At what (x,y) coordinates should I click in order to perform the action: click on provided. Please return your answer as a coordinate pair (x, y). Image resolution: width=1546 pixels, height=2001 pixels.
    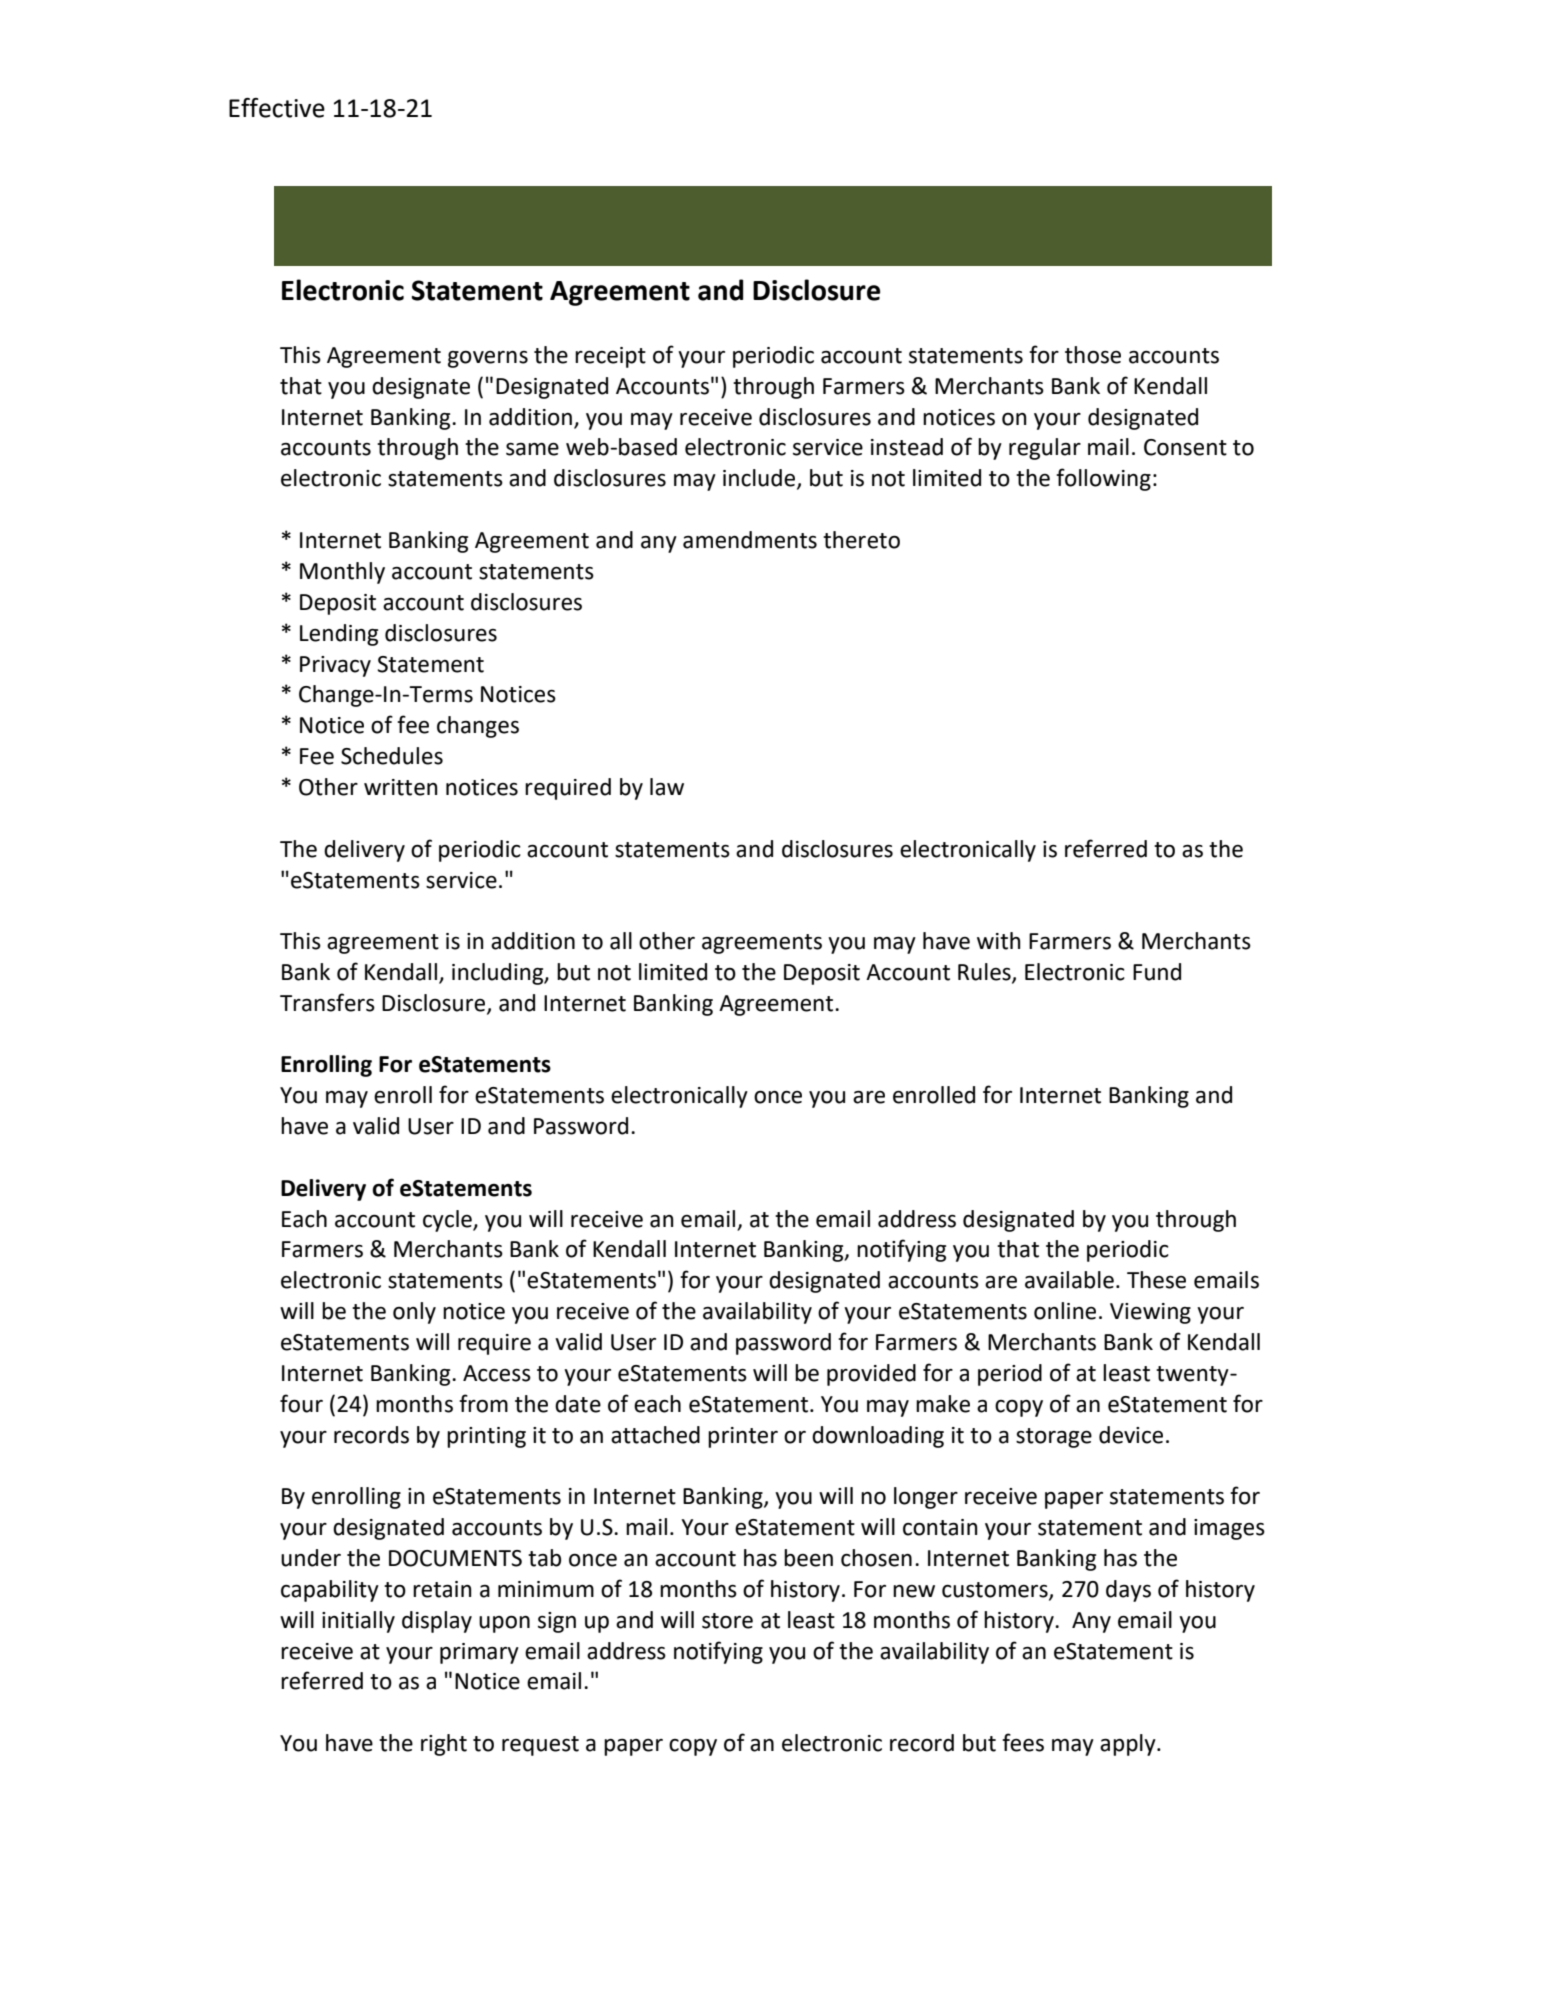
    Looking at the image, I should click on (871, 1375).
